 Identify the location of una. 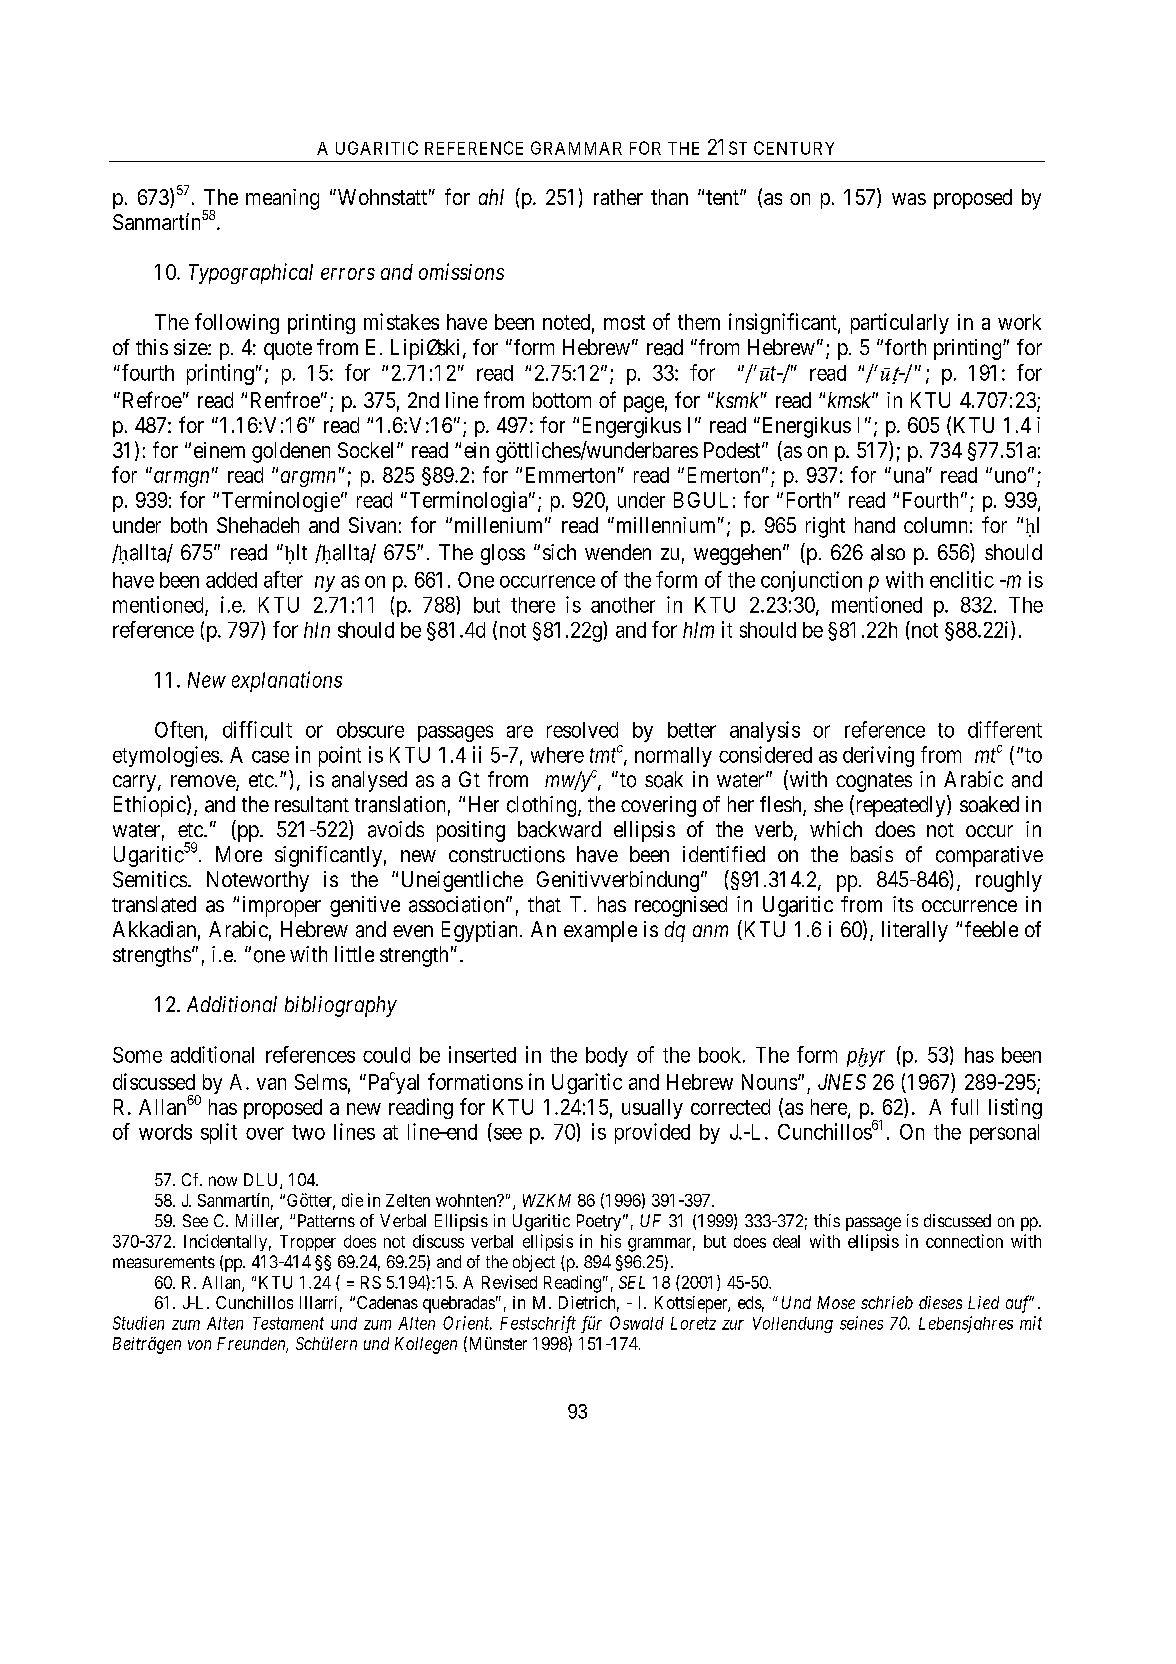
(909, 477).
